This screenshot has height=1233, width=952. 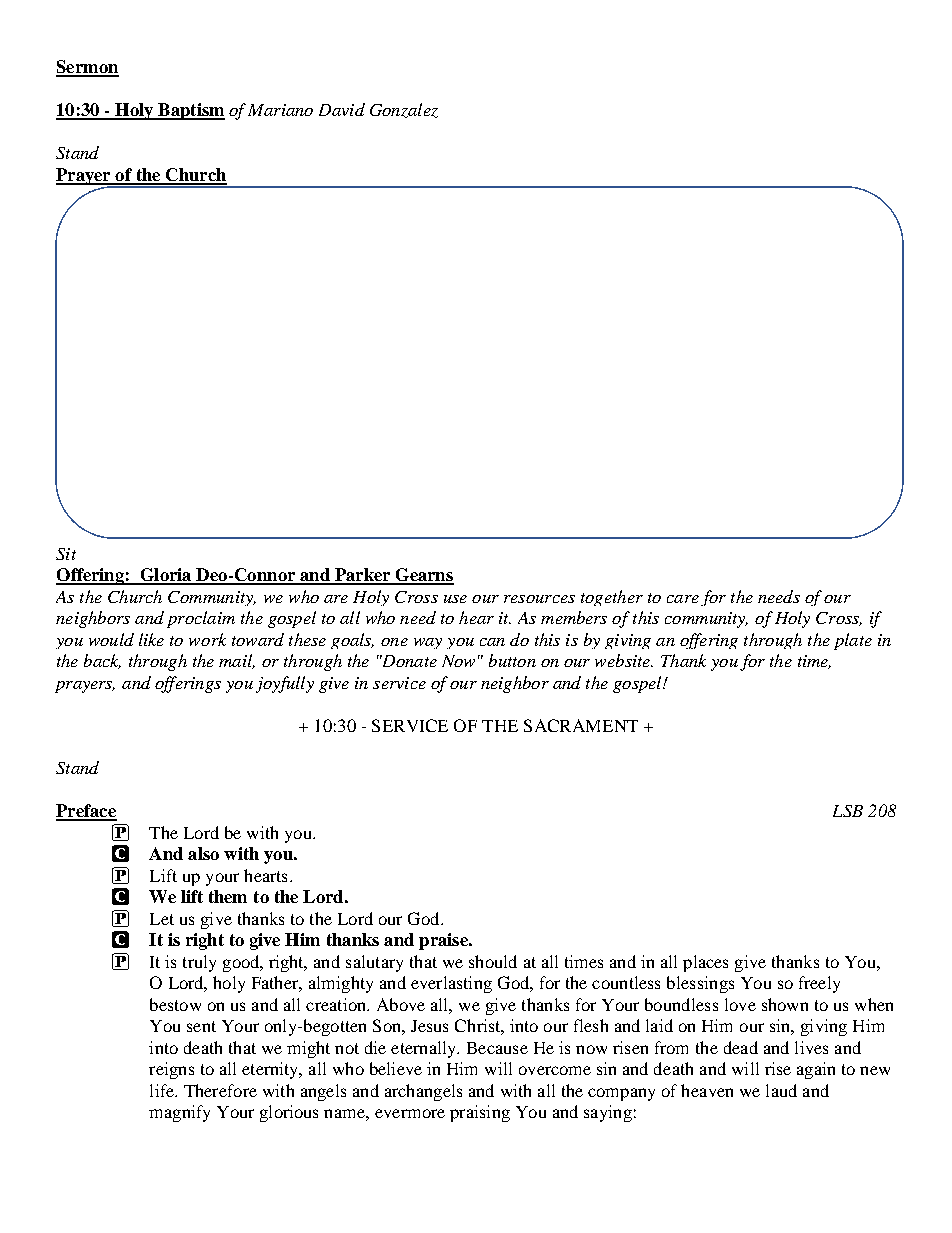 What do you see at coordinates (171, 1070) in the screenshot?
I see `reigns` at bounding box center [171, 1070].
